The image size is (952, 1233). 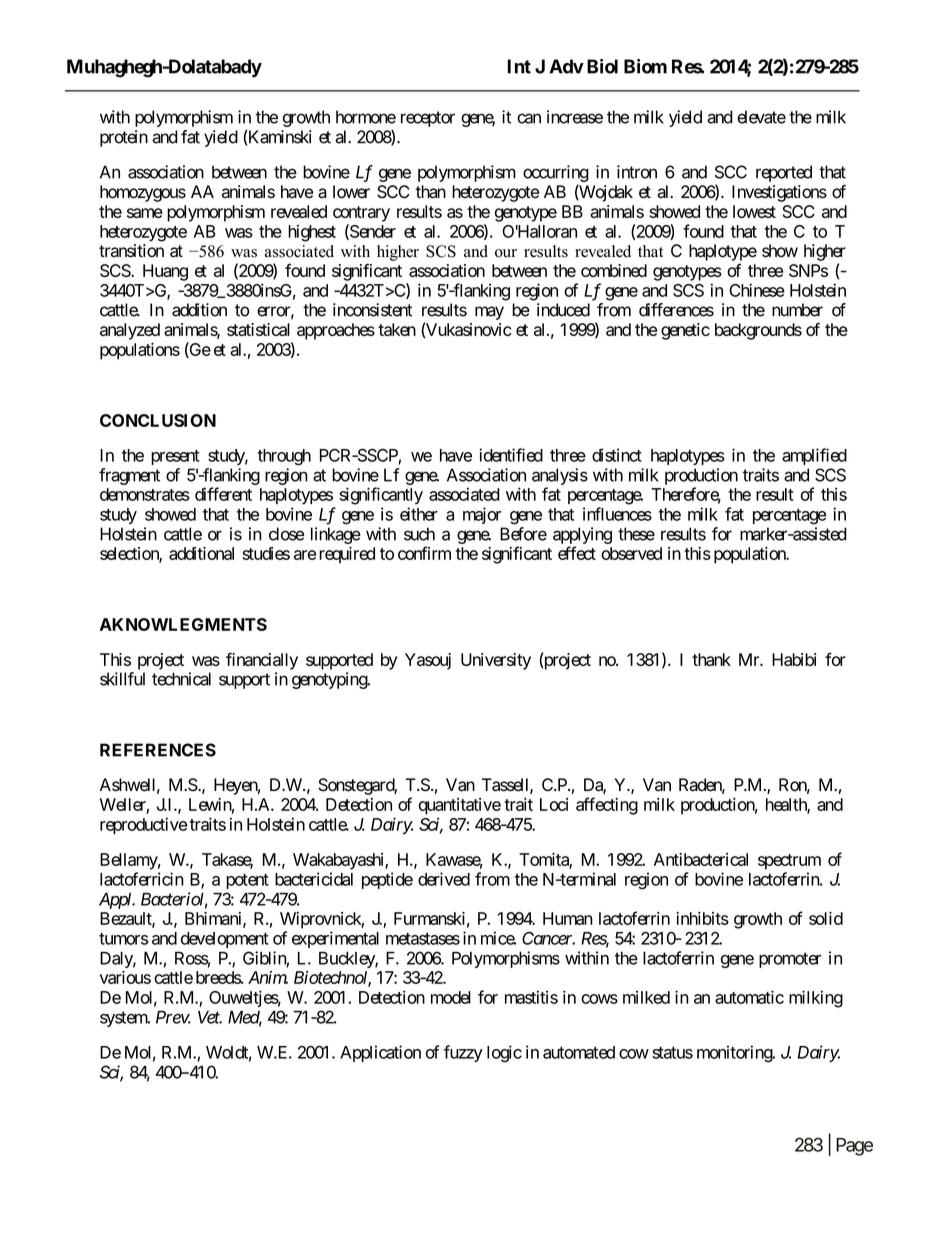 What do you see at coordinates (158, 420) in the screenshot?
I see `CONCLUSION` at bounding box center [158, 420].
